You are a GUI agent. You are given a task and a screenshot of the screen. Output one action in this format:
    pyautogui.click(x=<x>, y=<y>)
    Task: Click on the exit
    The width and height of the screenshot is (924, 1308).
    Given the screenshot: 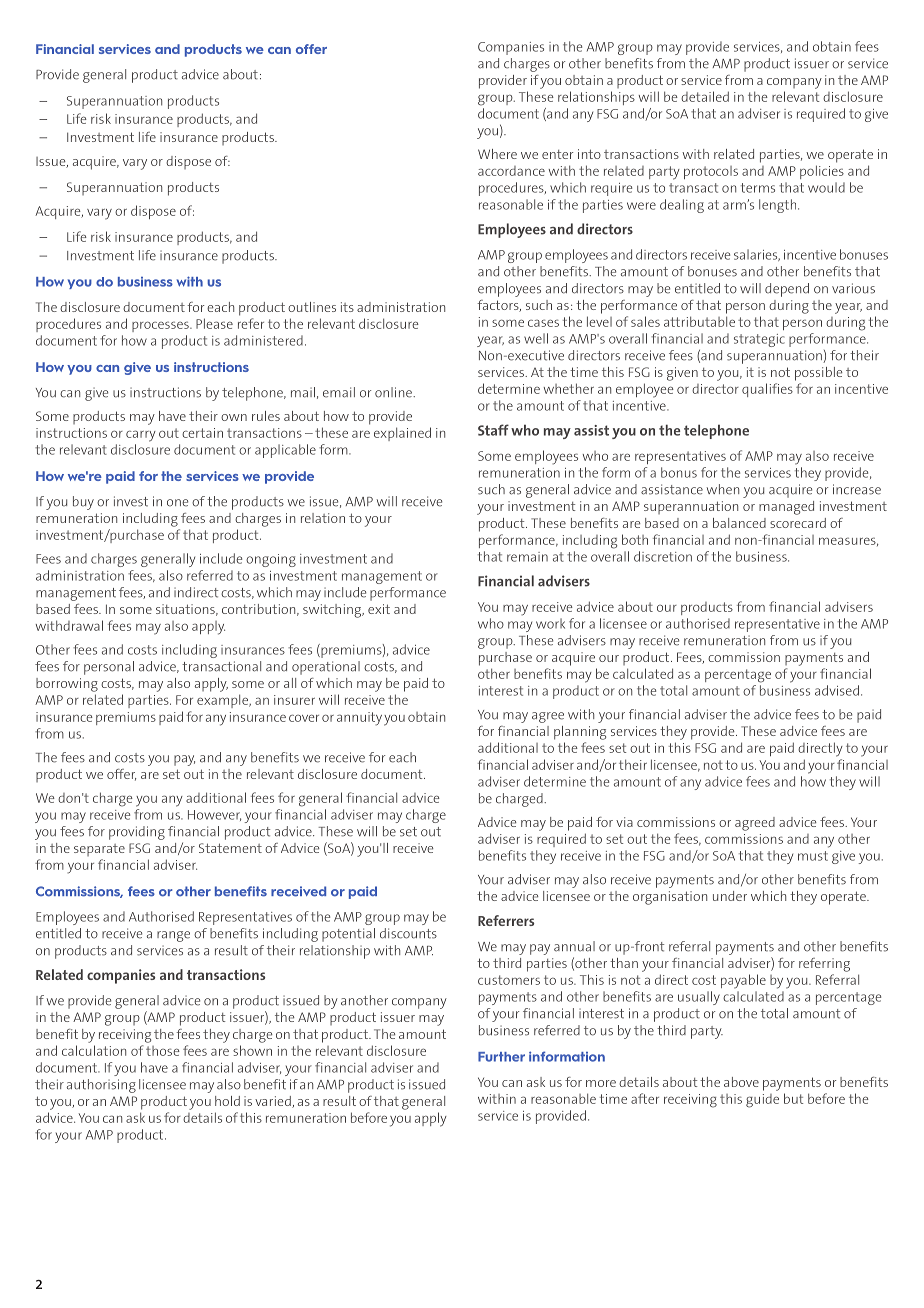 What is the action you would take?
    pyautogui.click(x=379, y=609)
